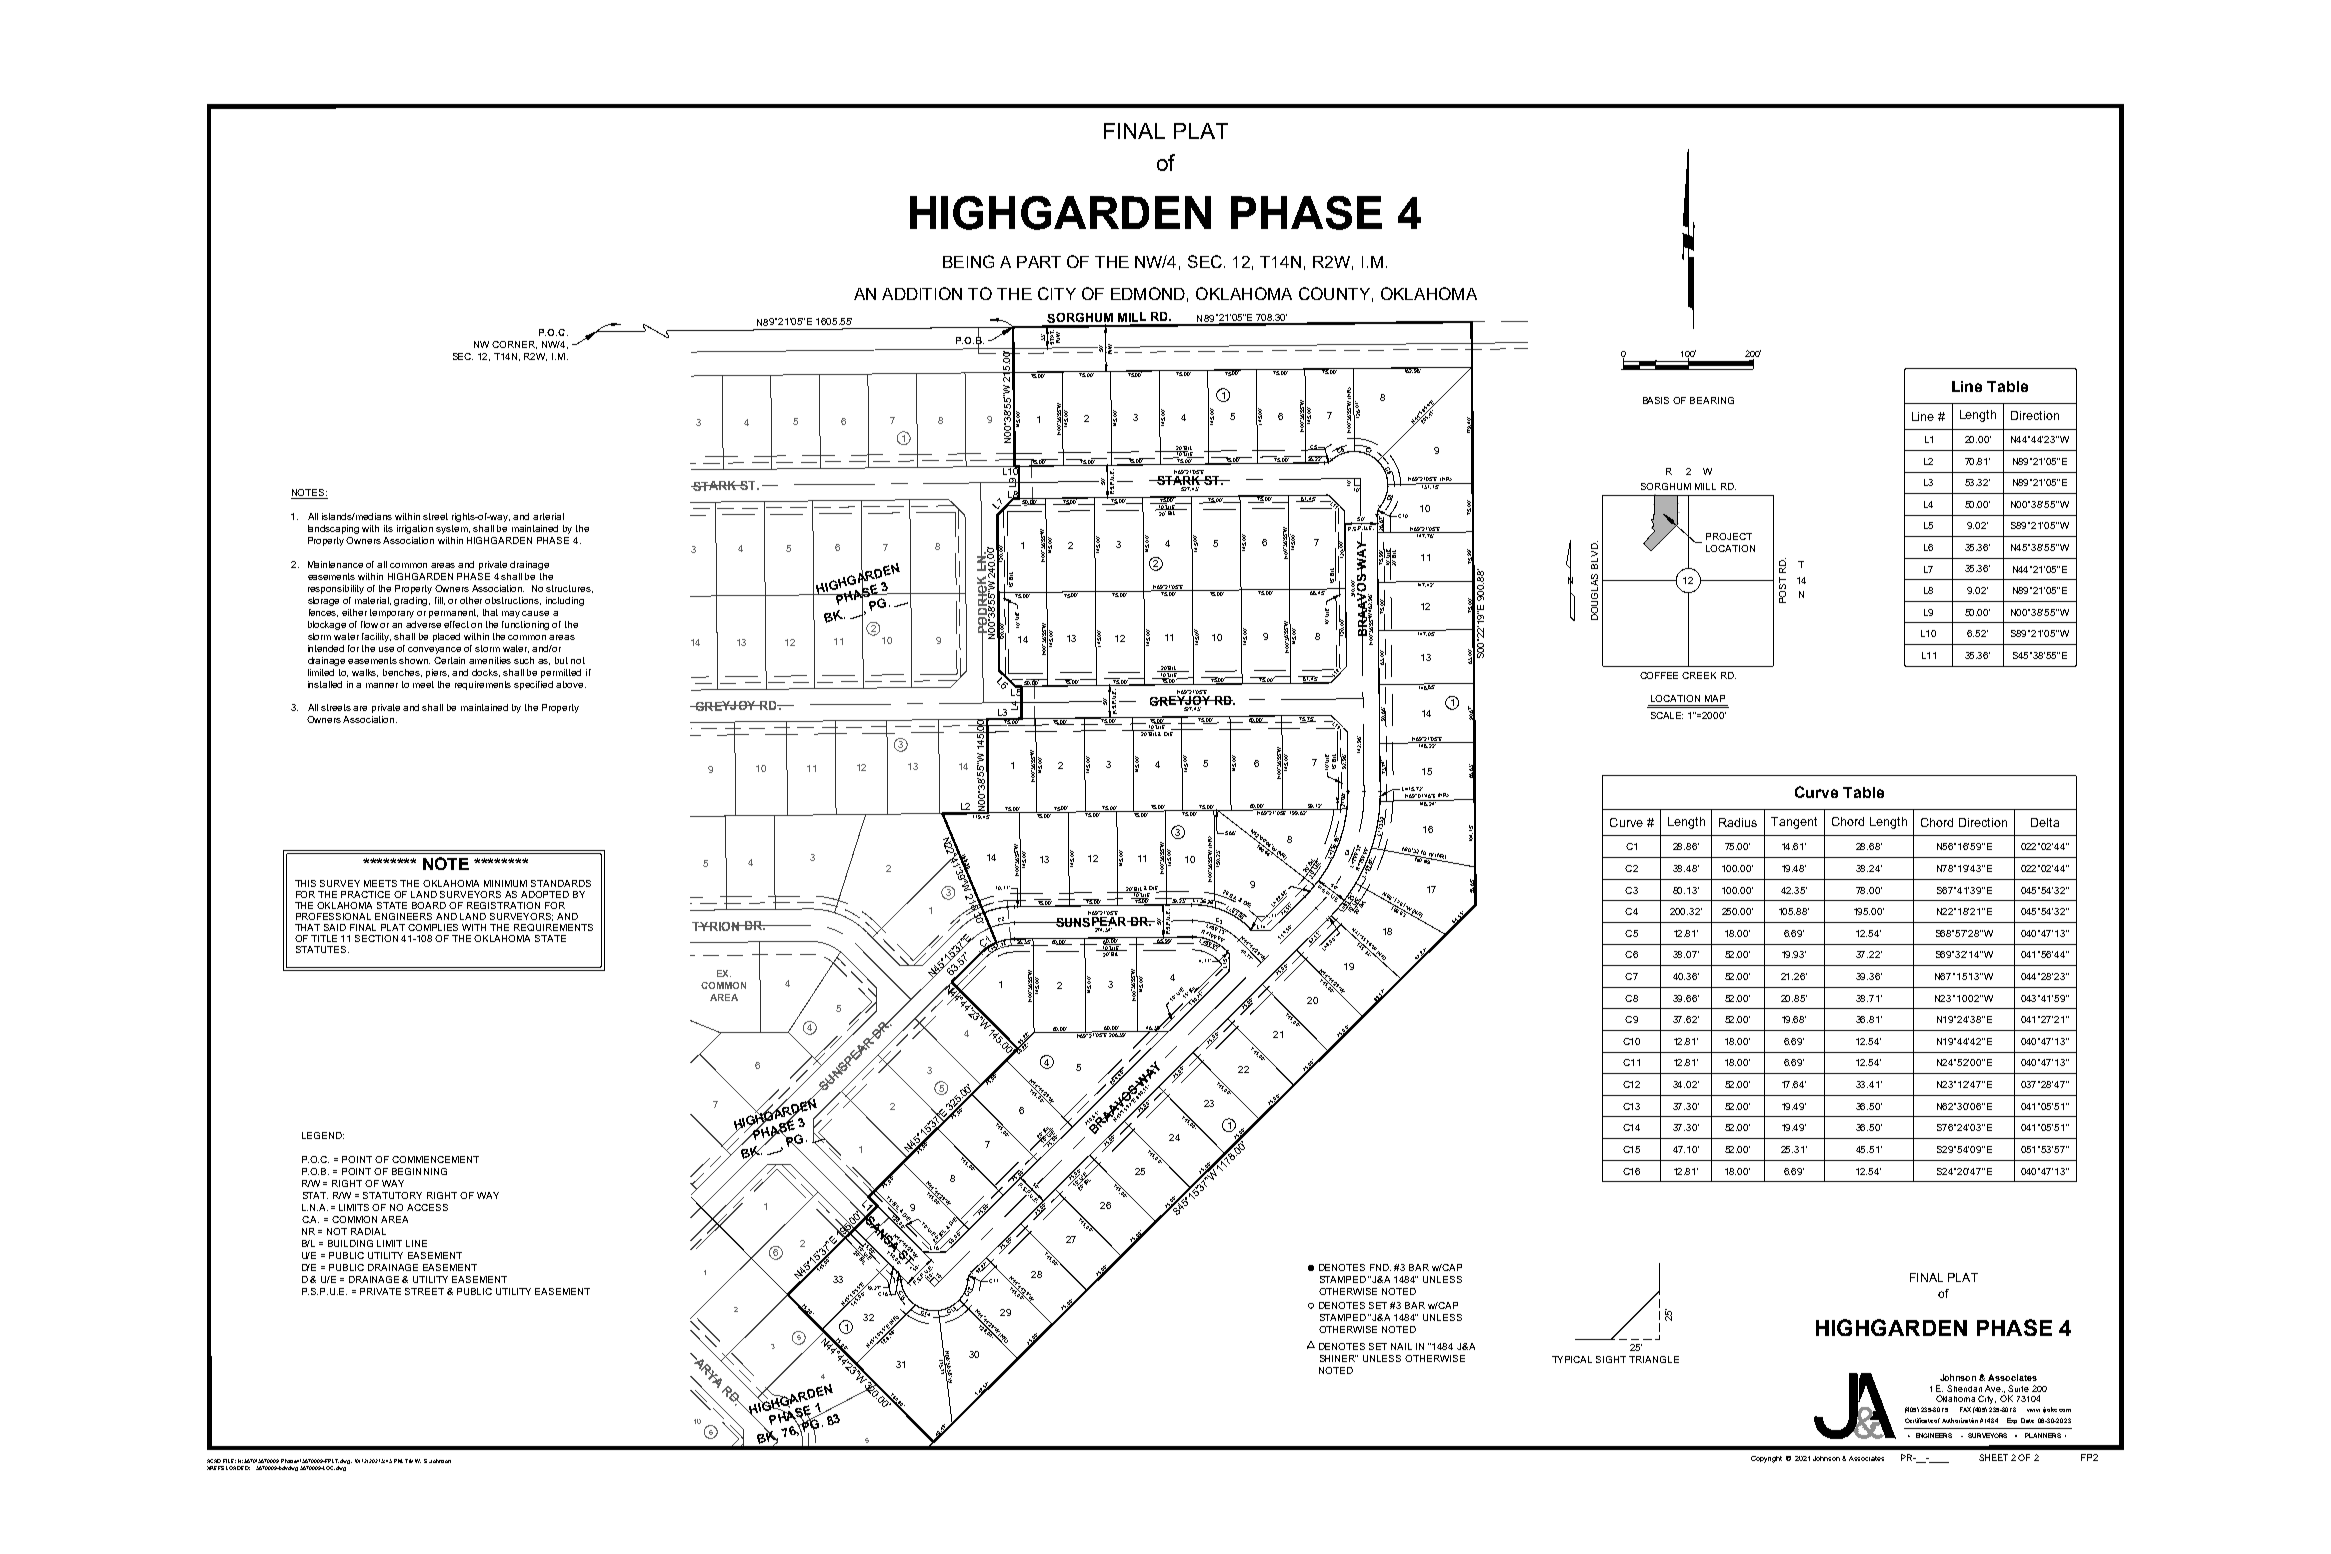 The image size is (2331, 1554). What do you see at coordinates (1965, 1409) in the screenshot?
I see `FAX` at bounding box center [1965, 1409].
